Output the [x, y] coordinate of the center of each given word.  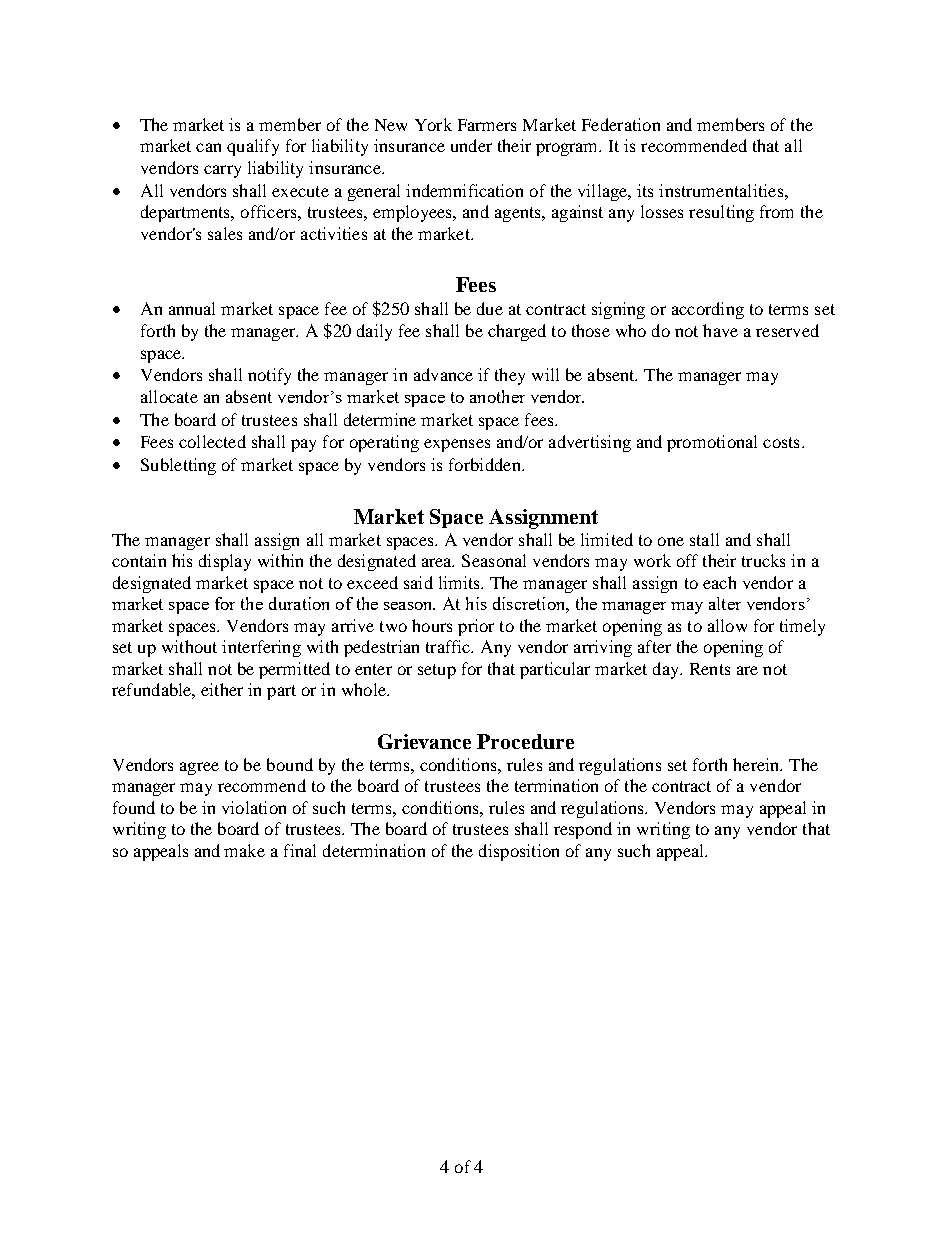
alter [725, 603]
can [208, 147]
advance [443, 374]
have [720, 330]
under [471, 145]
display [225, 562]
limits [460, 582]
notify [269, 376]
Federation [621, 124]
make [244, 850]
